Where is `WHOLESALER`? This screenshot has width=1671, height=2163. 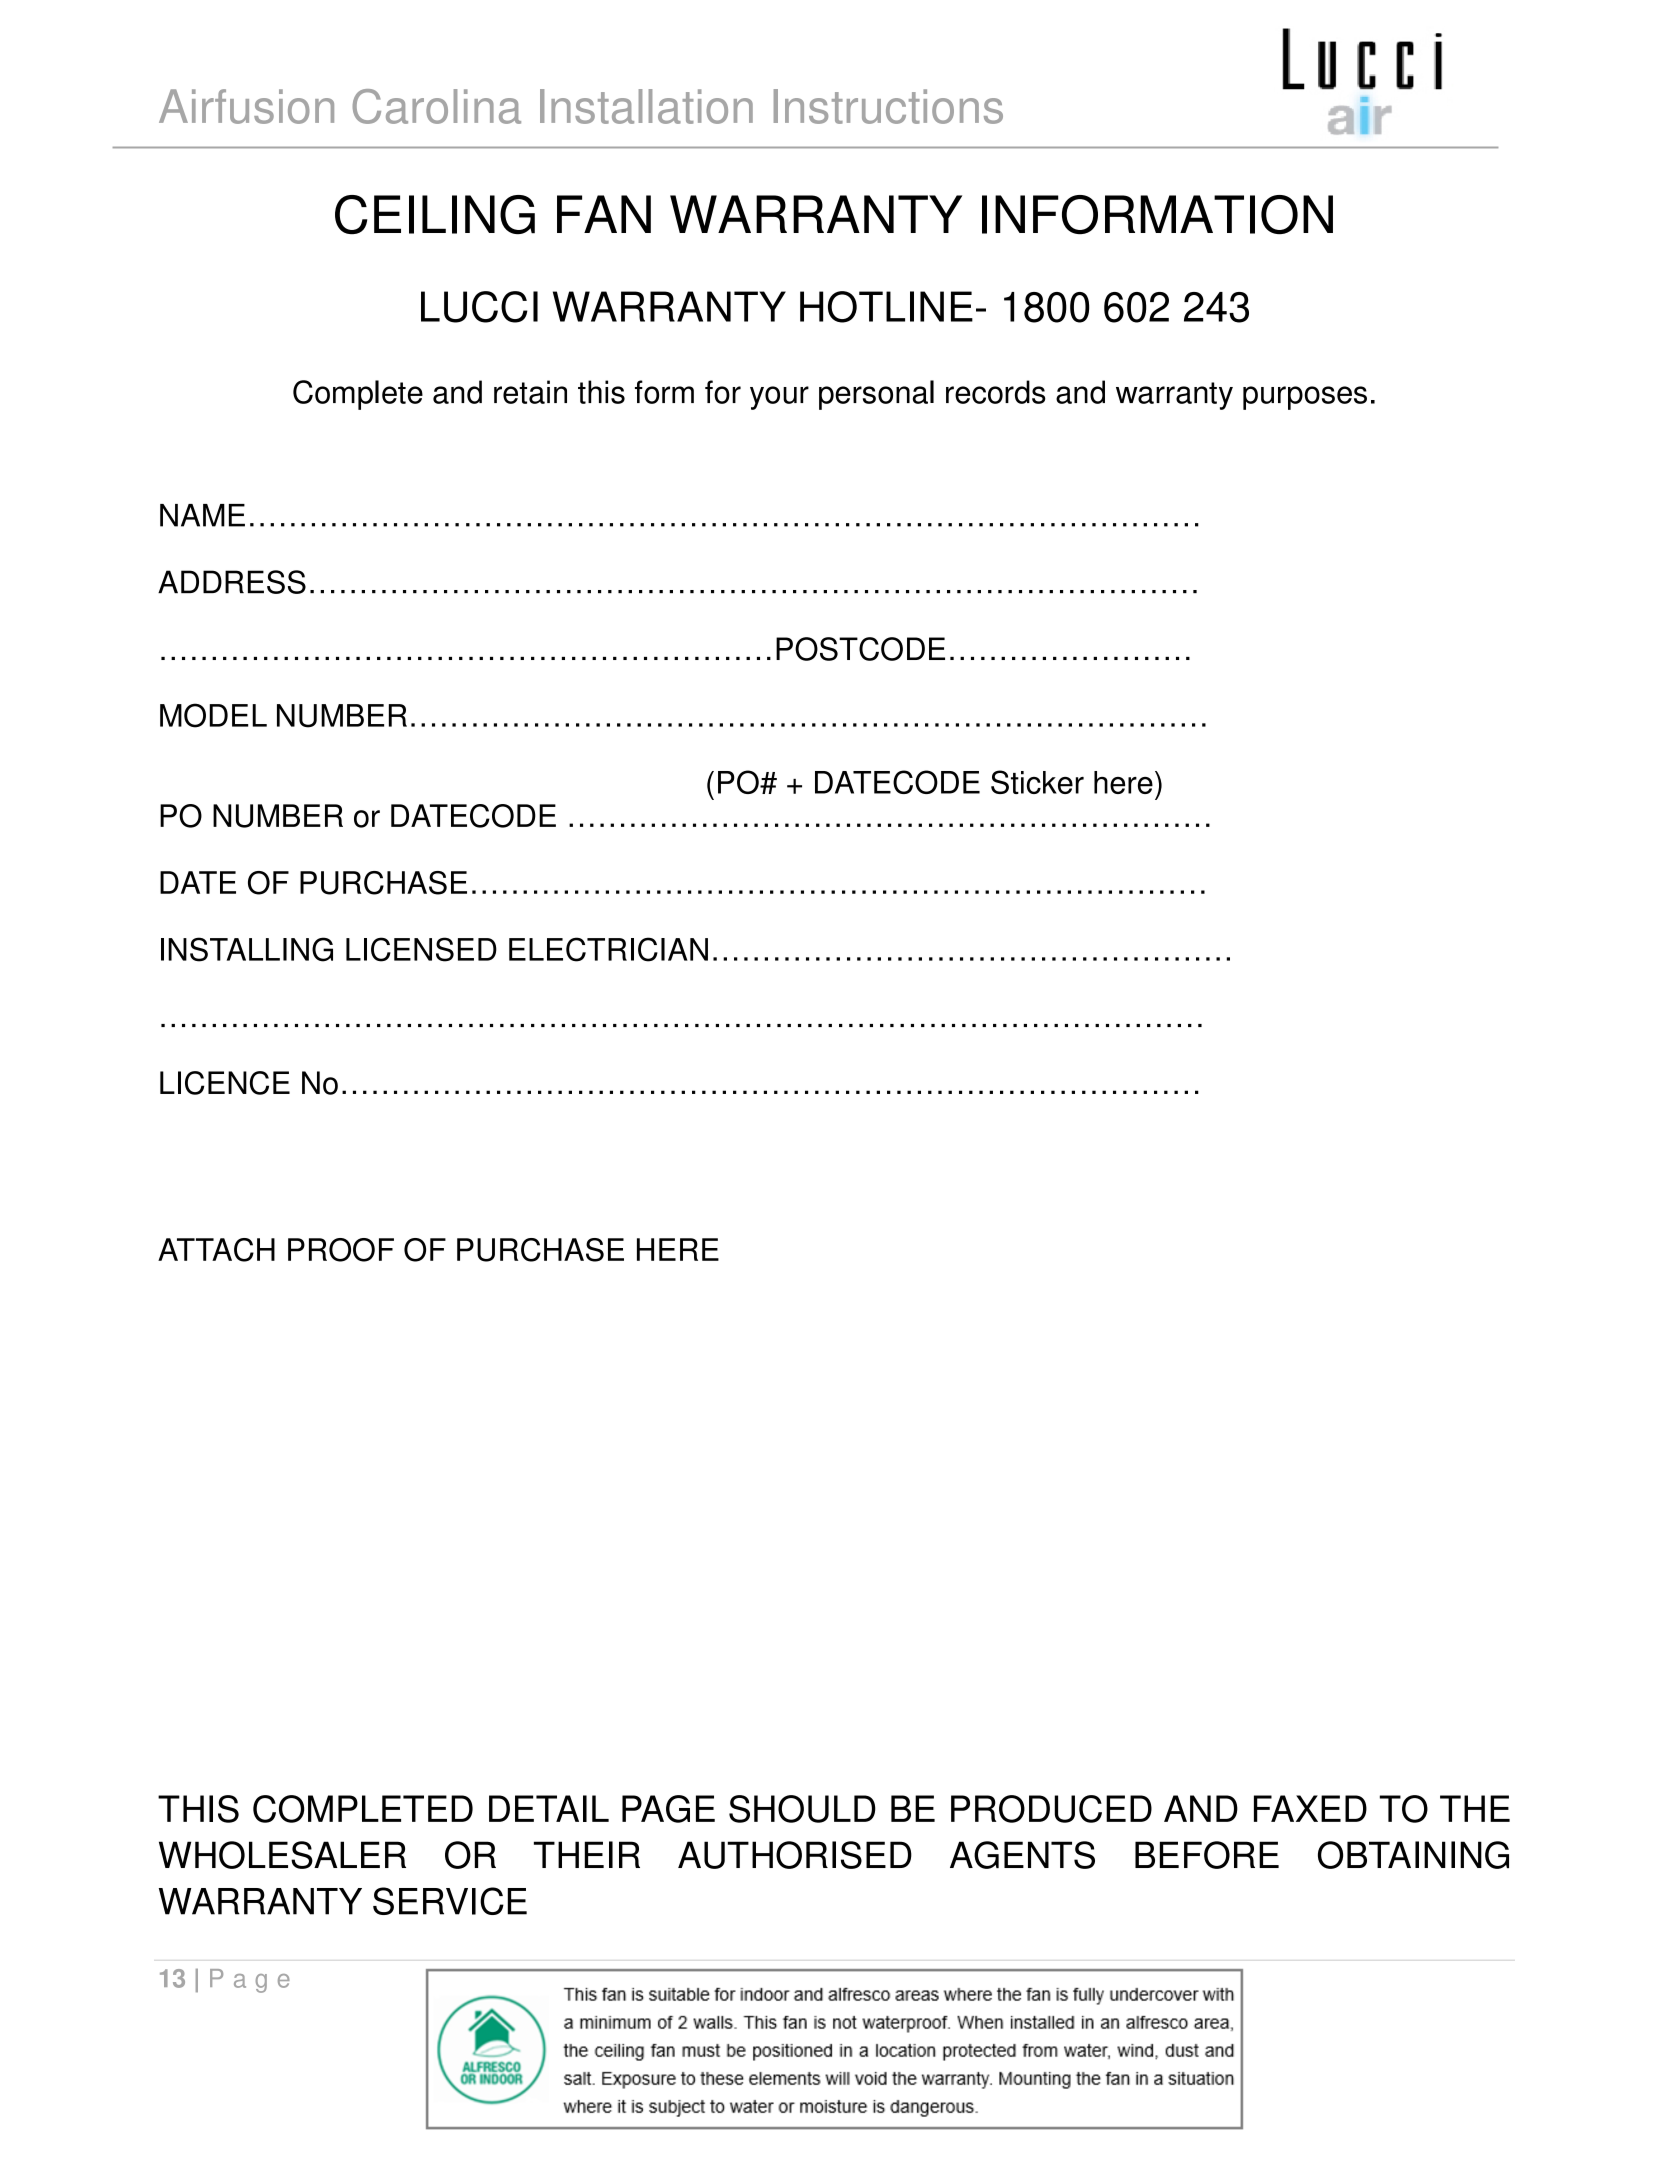 WHOLESALER is located at coordinates (282, 1855).
